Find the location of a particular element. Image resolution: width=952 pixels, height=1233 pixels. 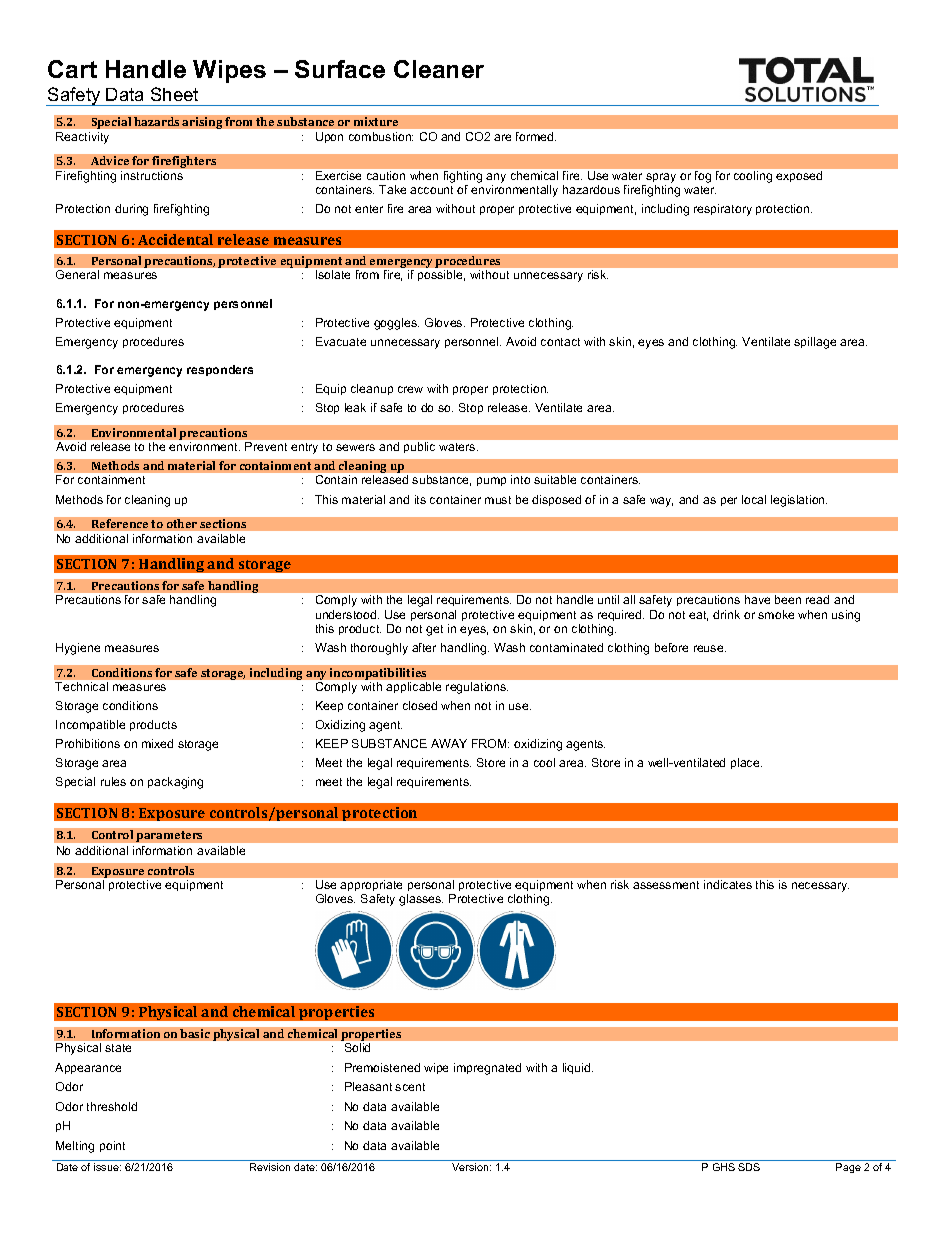

AWAY is located at coordinates (449, 743).
